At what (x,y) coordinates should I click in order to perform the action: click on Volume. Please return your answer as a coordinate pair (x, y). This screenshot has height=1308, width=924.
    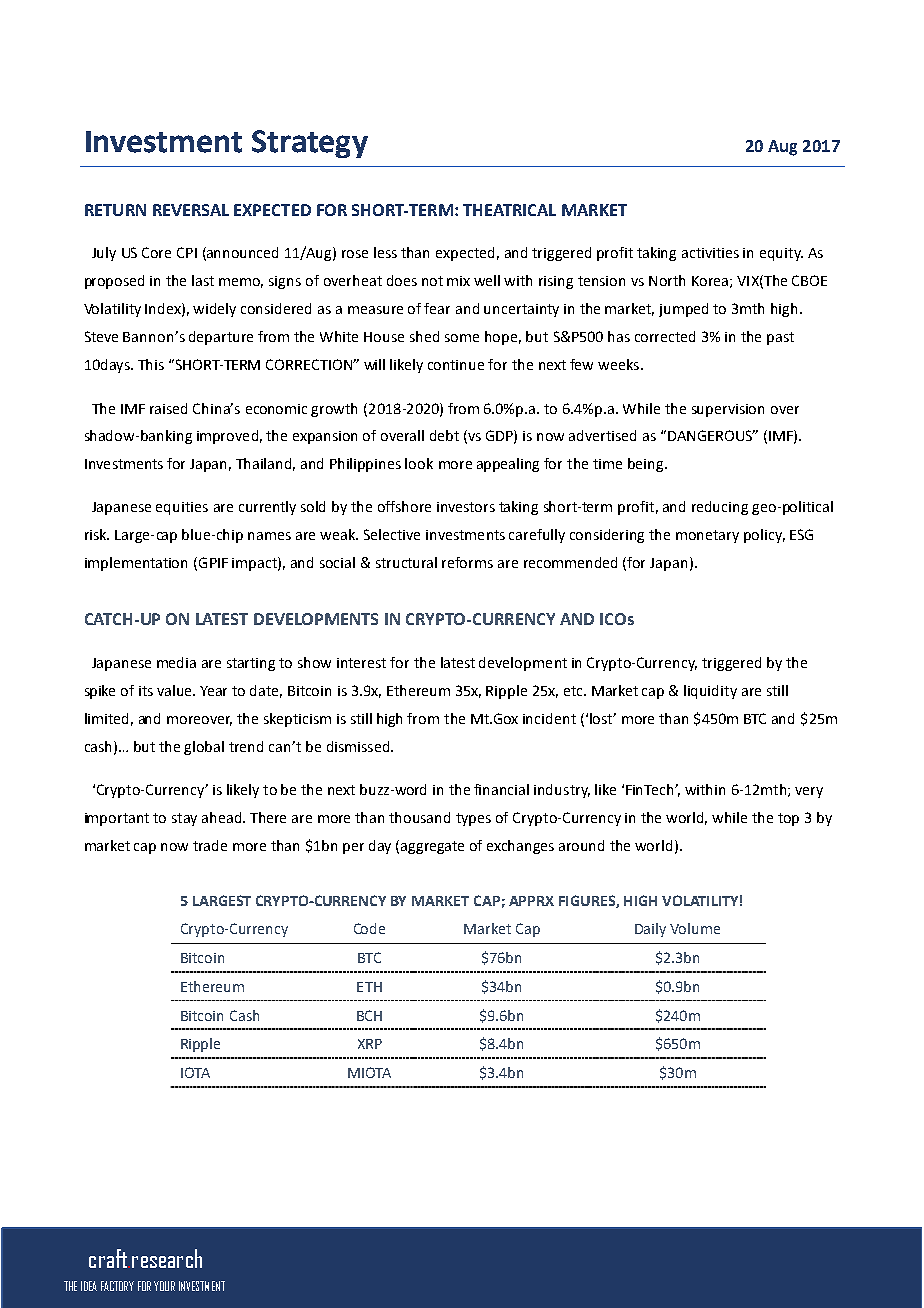
    Looking at the image, I should click on (695, 928).
